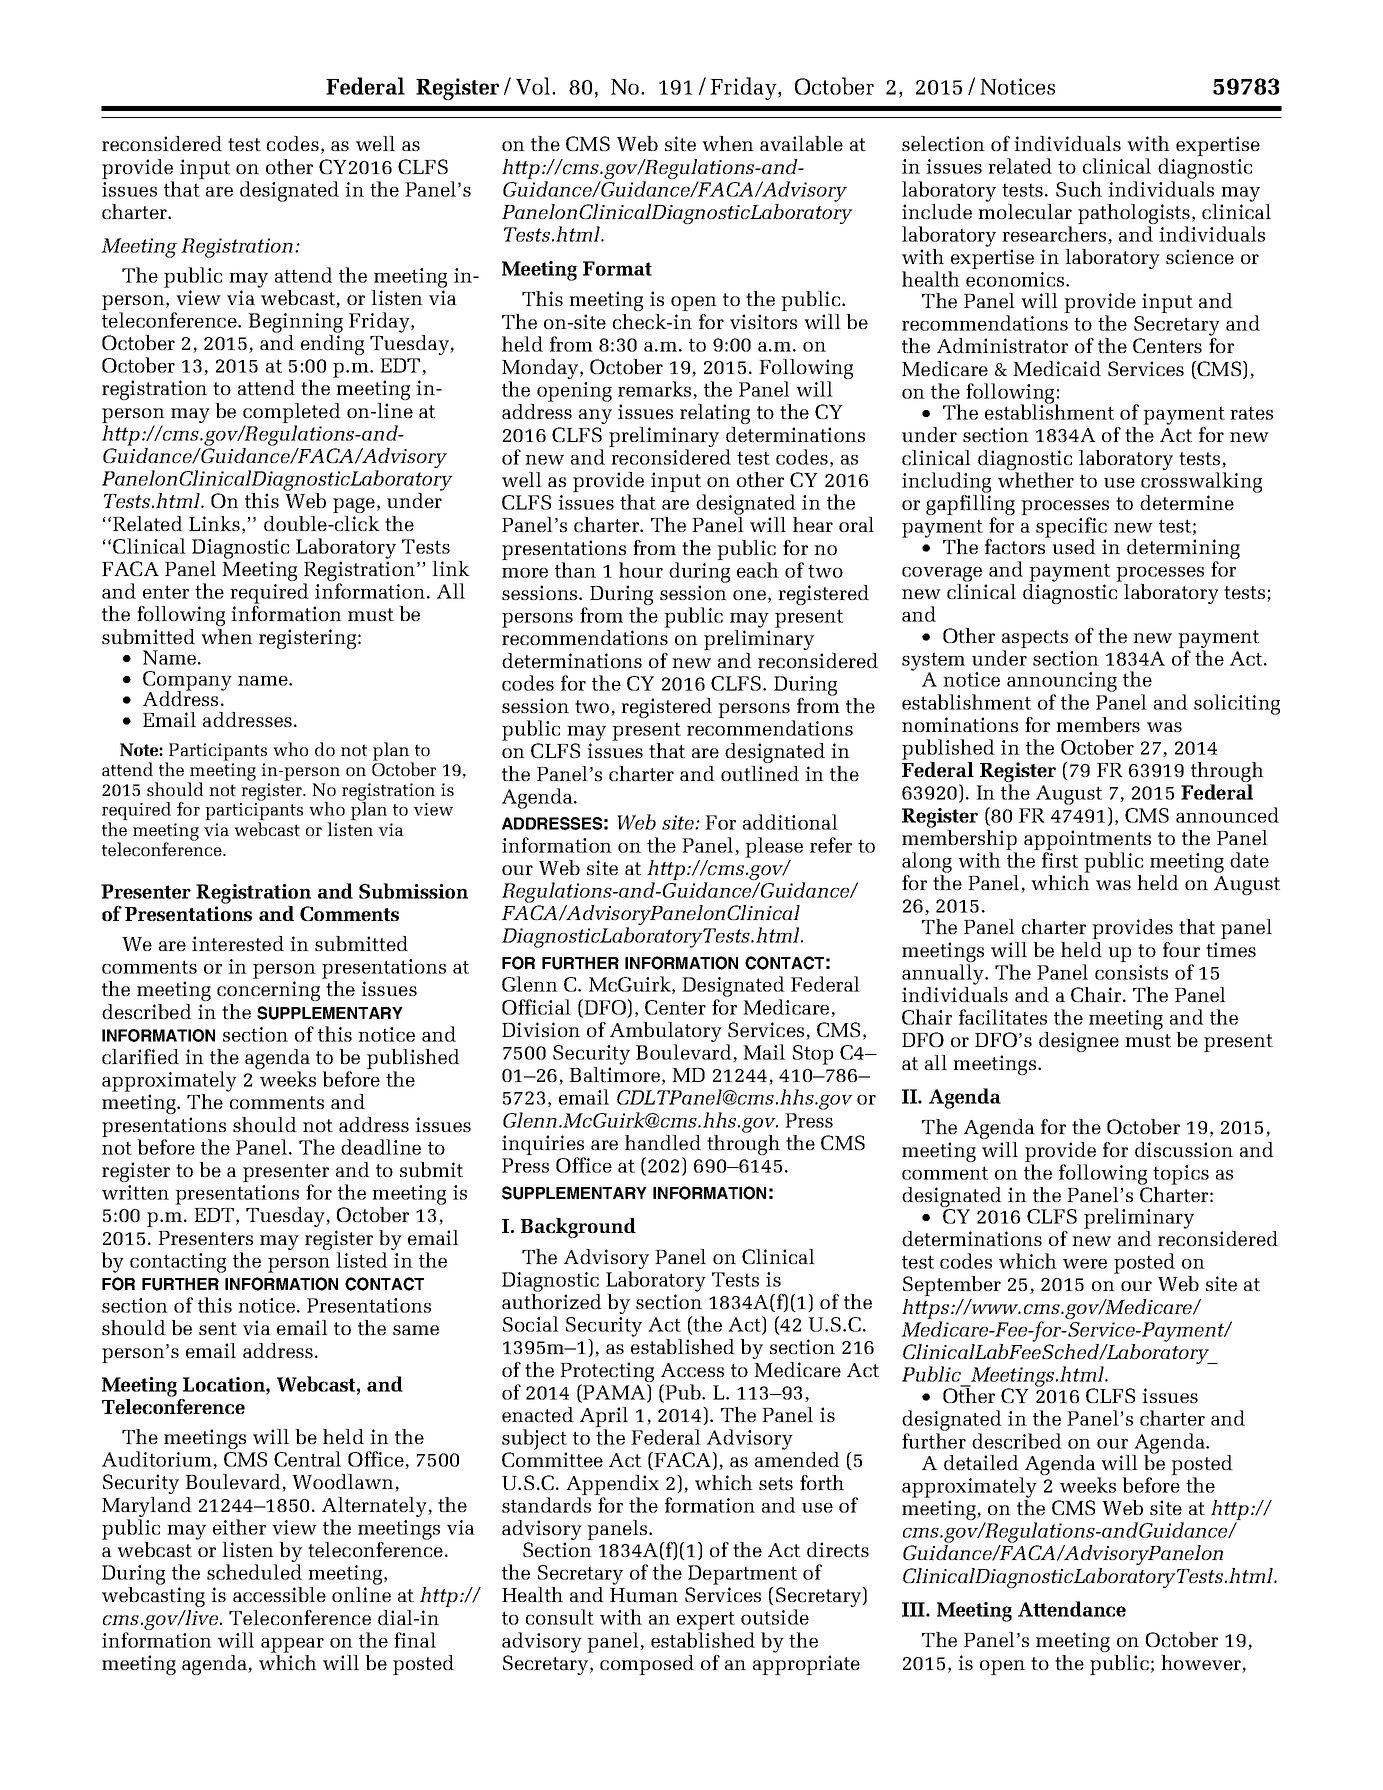 This document has height=1790, width=1383. I want to click on appointments, so click(1087, 841).
